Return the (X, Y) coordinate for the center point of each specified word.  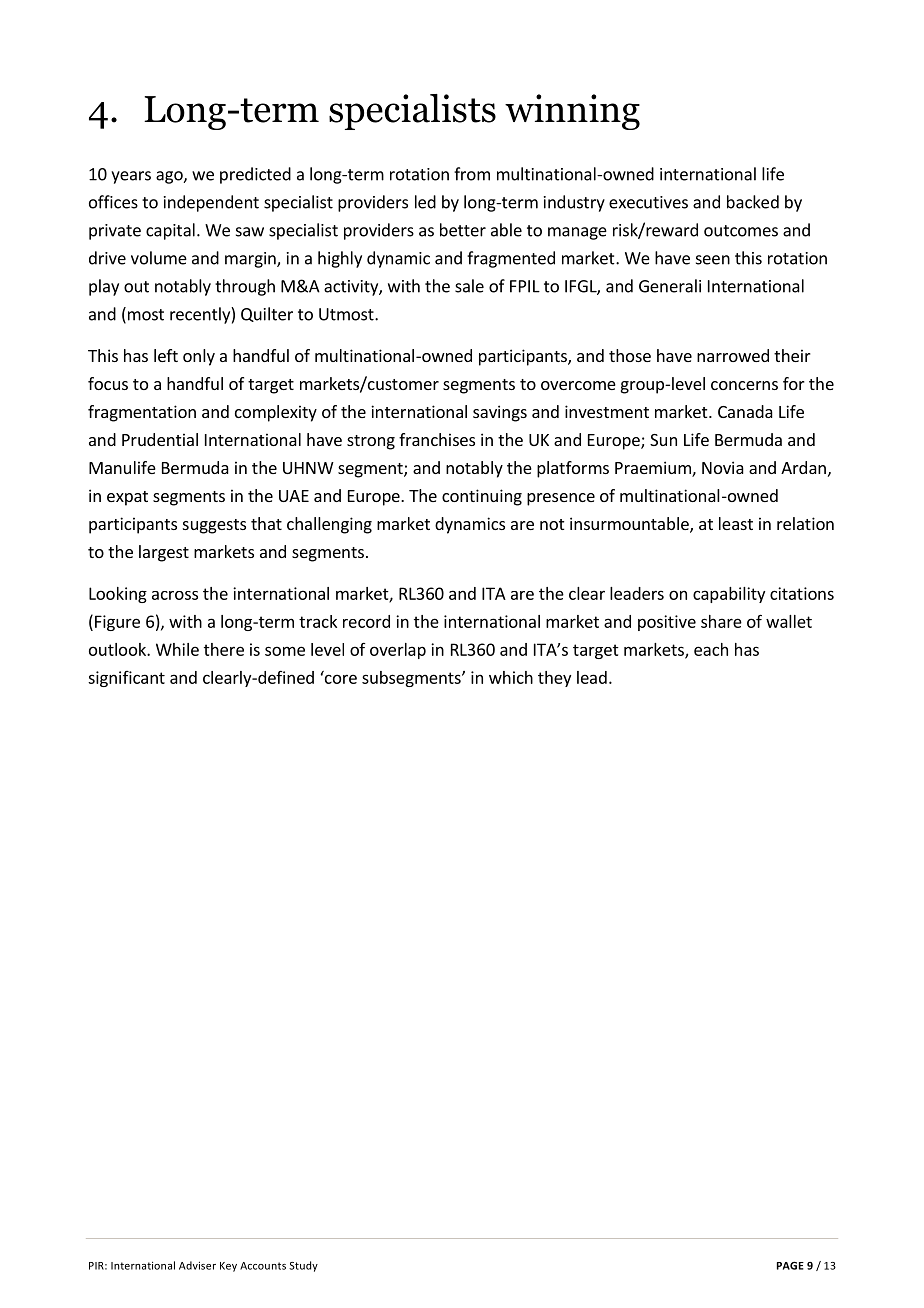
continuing (482, 497)
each (711, 649)
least (736, 523)
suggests (214, 526)
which (511, 677)
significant (126, 679)
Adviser (197, 1265)
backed (753, 202)
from (472, 174)
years (131, 177)
